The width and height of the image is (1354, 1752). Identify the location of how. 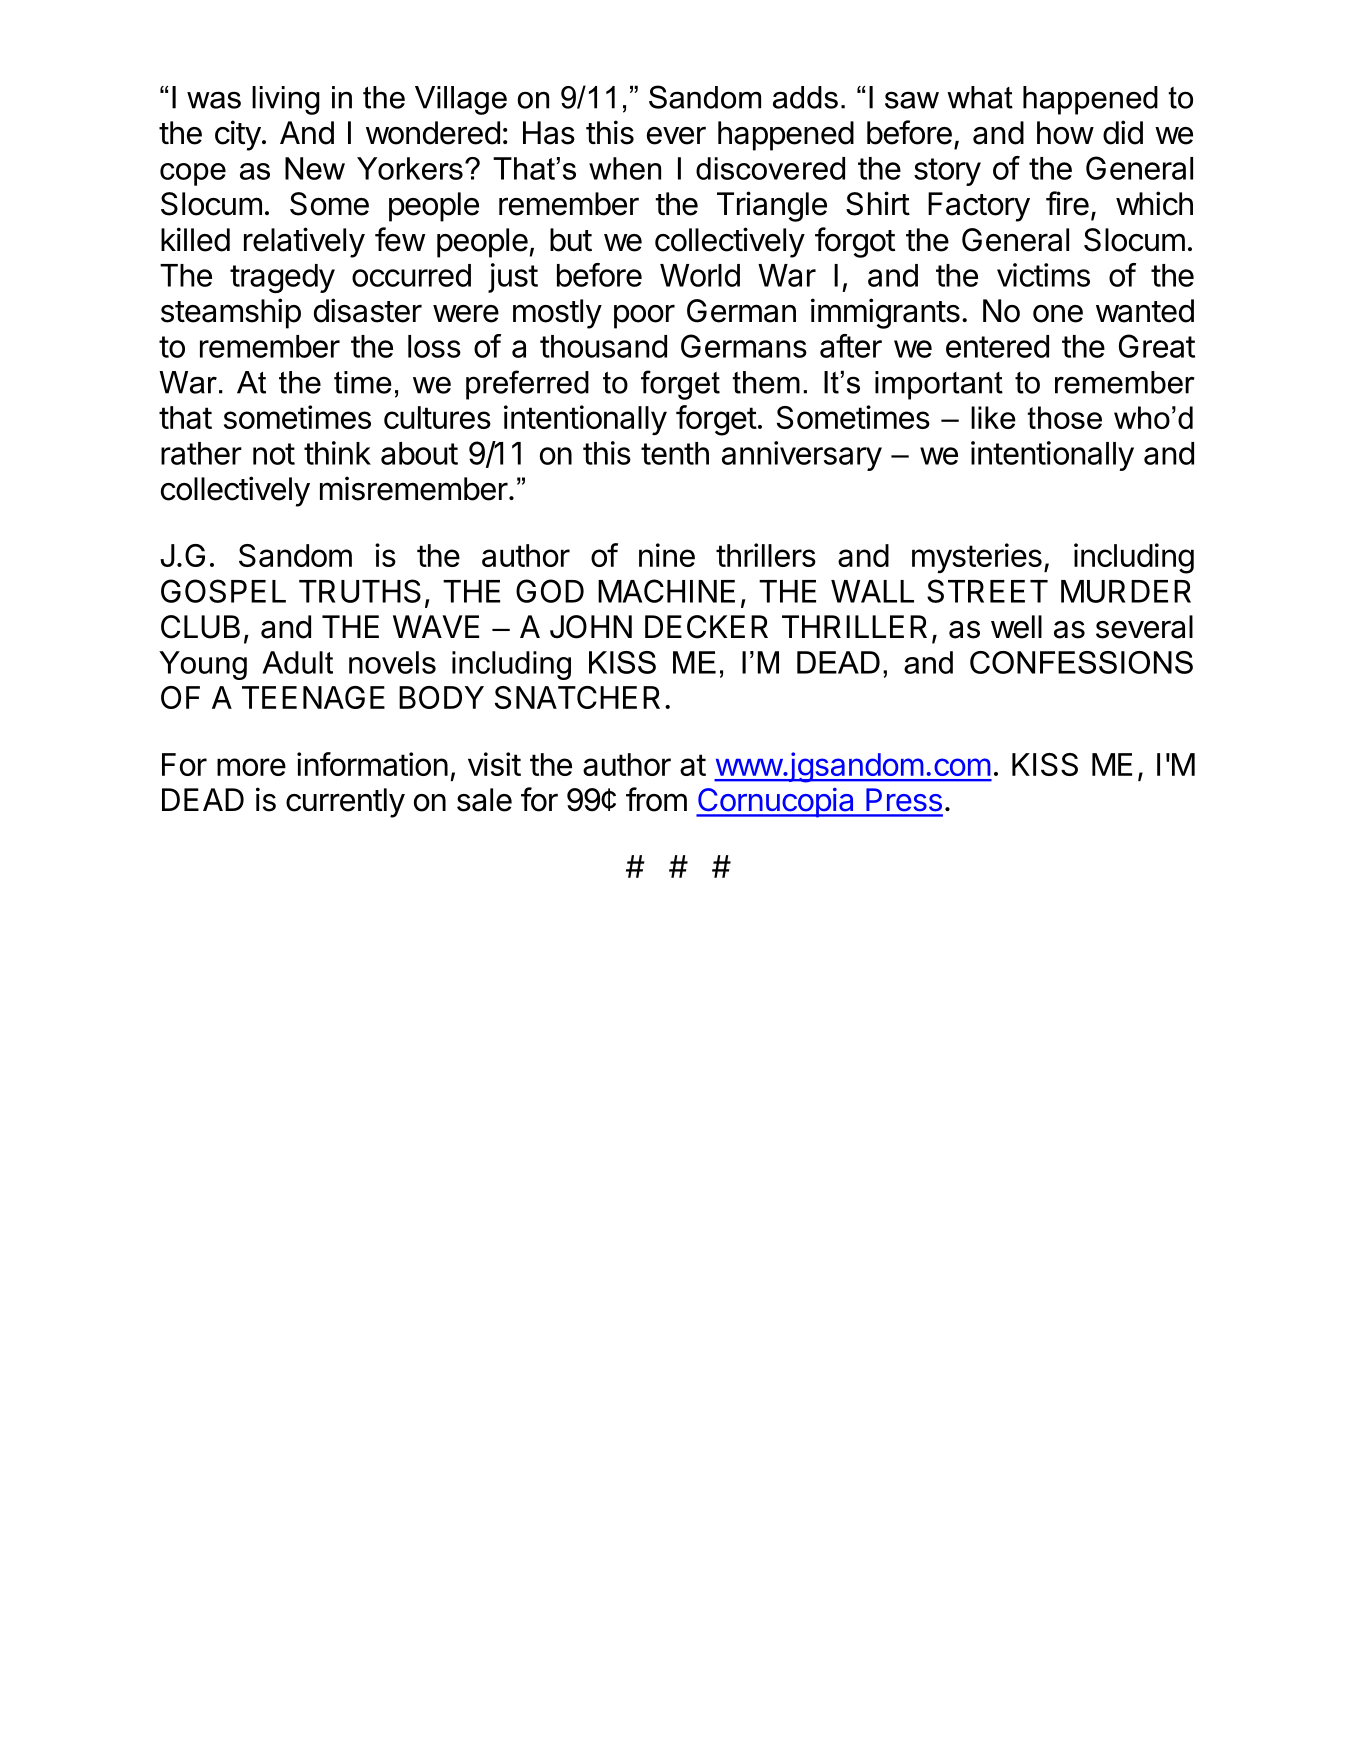
(1065, 133).
